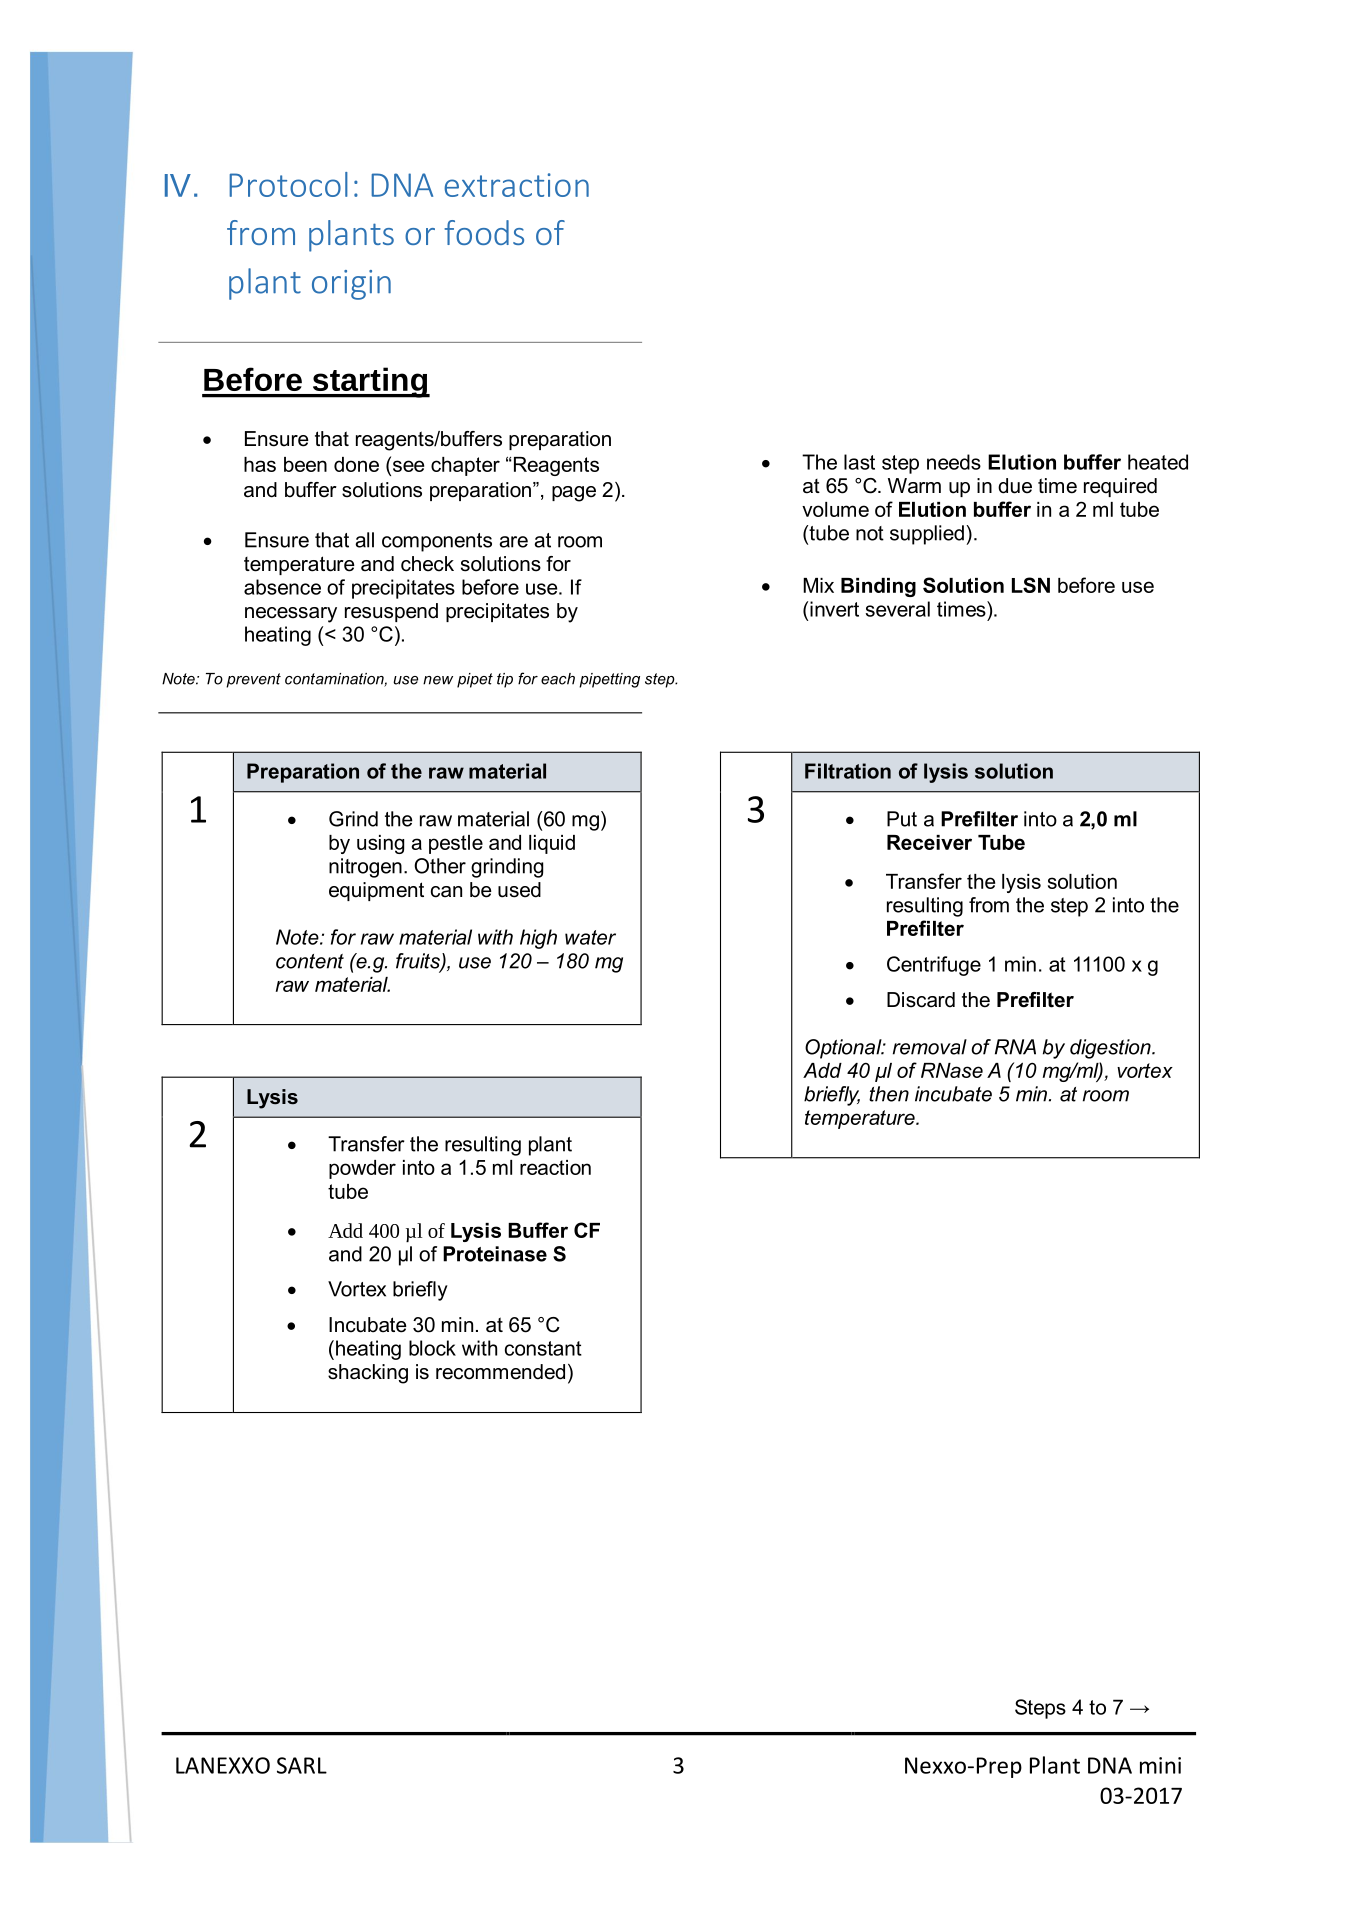 This screenshot has width=1359, height=1922. I want to click on constant, so click(543, 1348).
